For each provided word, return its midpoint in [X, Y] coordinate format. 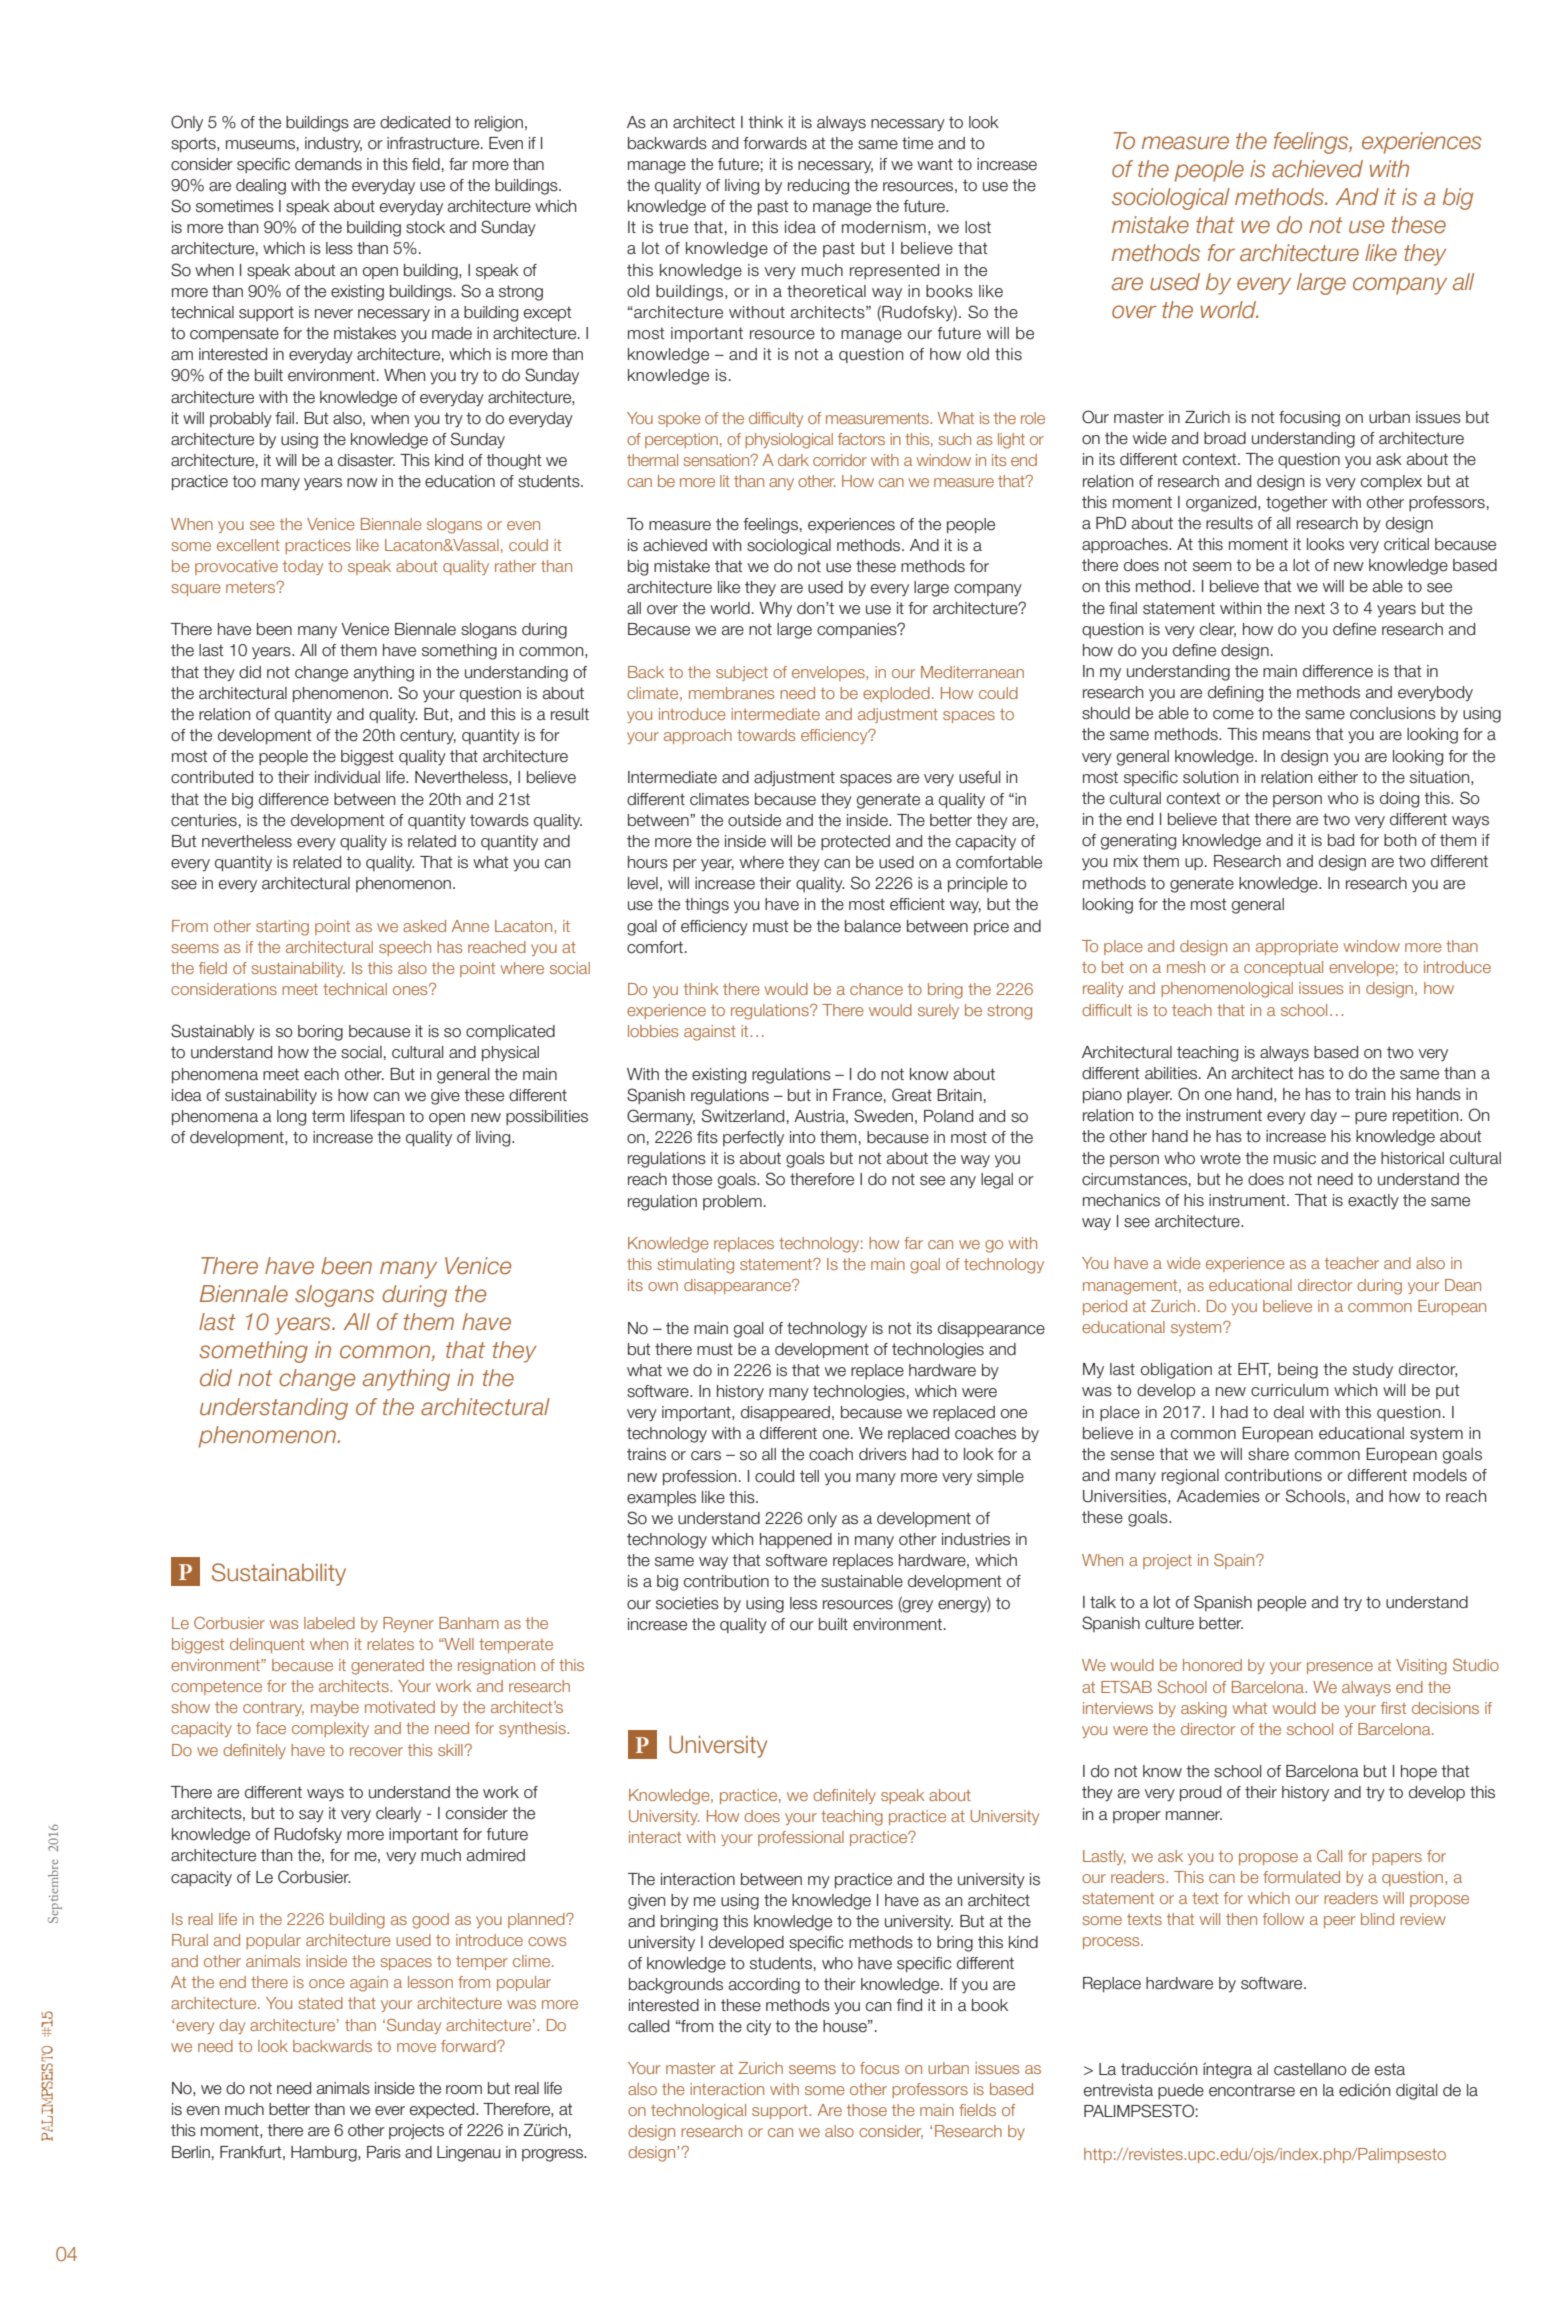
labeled [329, 1623]
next [1310, 608]
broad [1225, 438]
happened [796, 1540]
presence [1340, 1668]
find [909, 2005]
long [291, 1118]
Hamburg [325, 2154]
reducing [818, 187]
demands [328, 164]
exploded [896, 694]
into [803, 1137]
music [1295, 1158]
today [303, 567]
